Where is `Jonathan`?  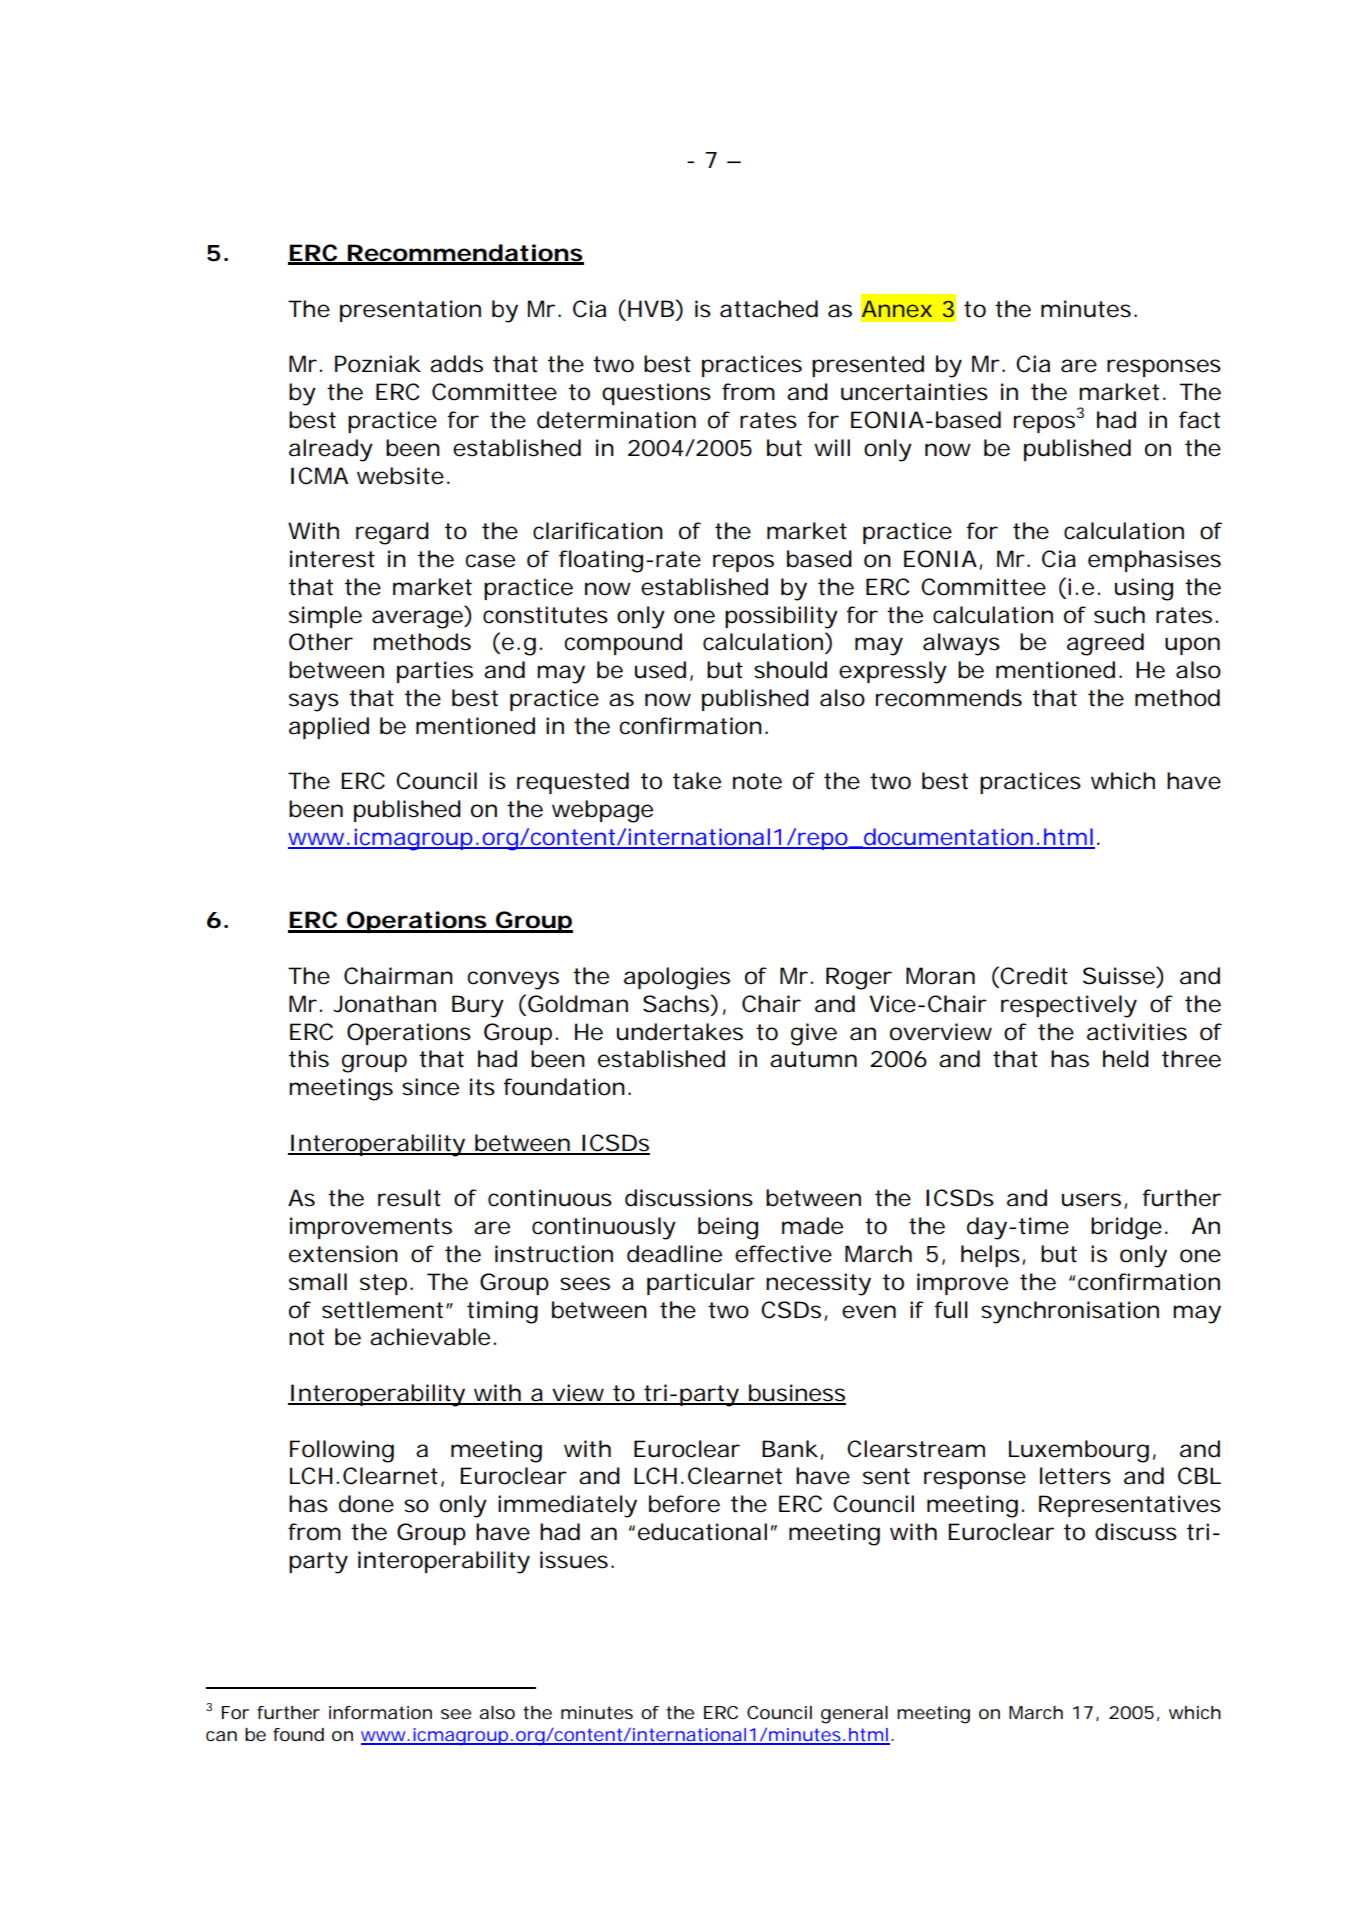
Jonathan is located at coordinates (384, 1004).
